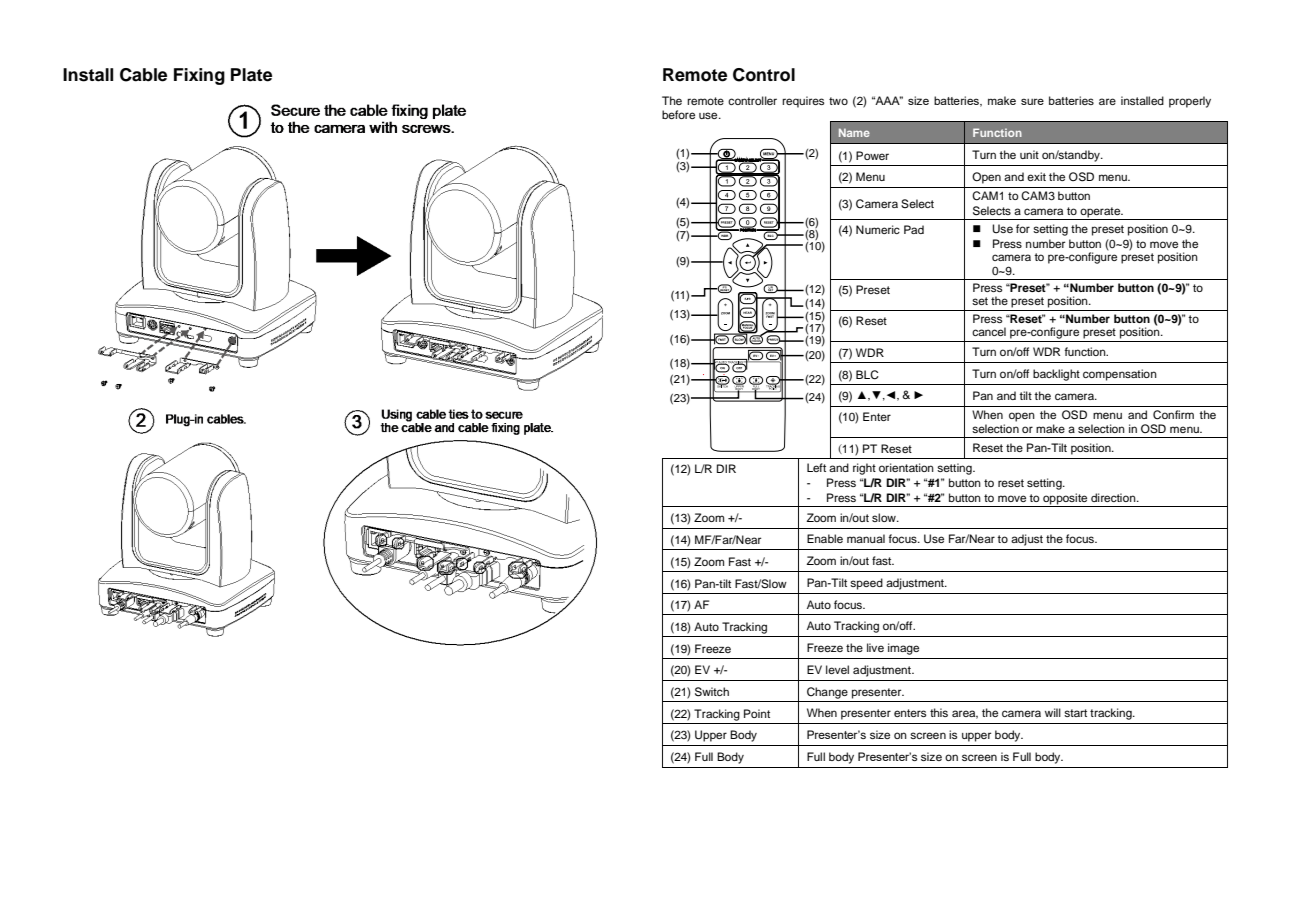 The height and width of the image is (924, 1290). What do you see at coordinates (1056, 375) in the image?
I see `backlight` at bounding box center [1056, 375].
